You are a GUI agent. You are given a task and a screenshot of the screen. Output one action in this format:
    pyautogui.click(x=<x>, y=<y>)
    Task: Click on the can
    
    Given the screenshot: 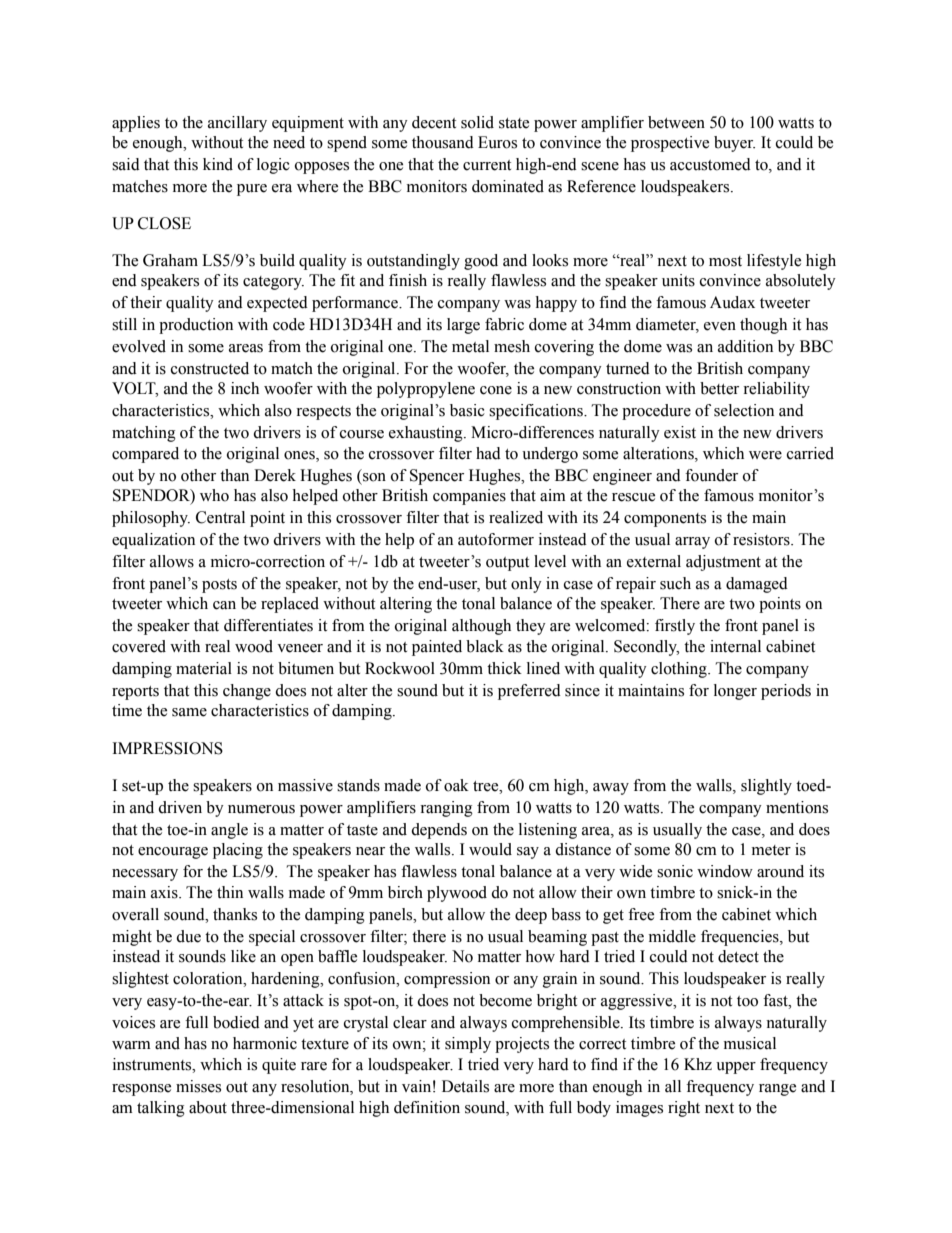 What is the action you would take?
    pyautogui.click(x=224, y=605)
